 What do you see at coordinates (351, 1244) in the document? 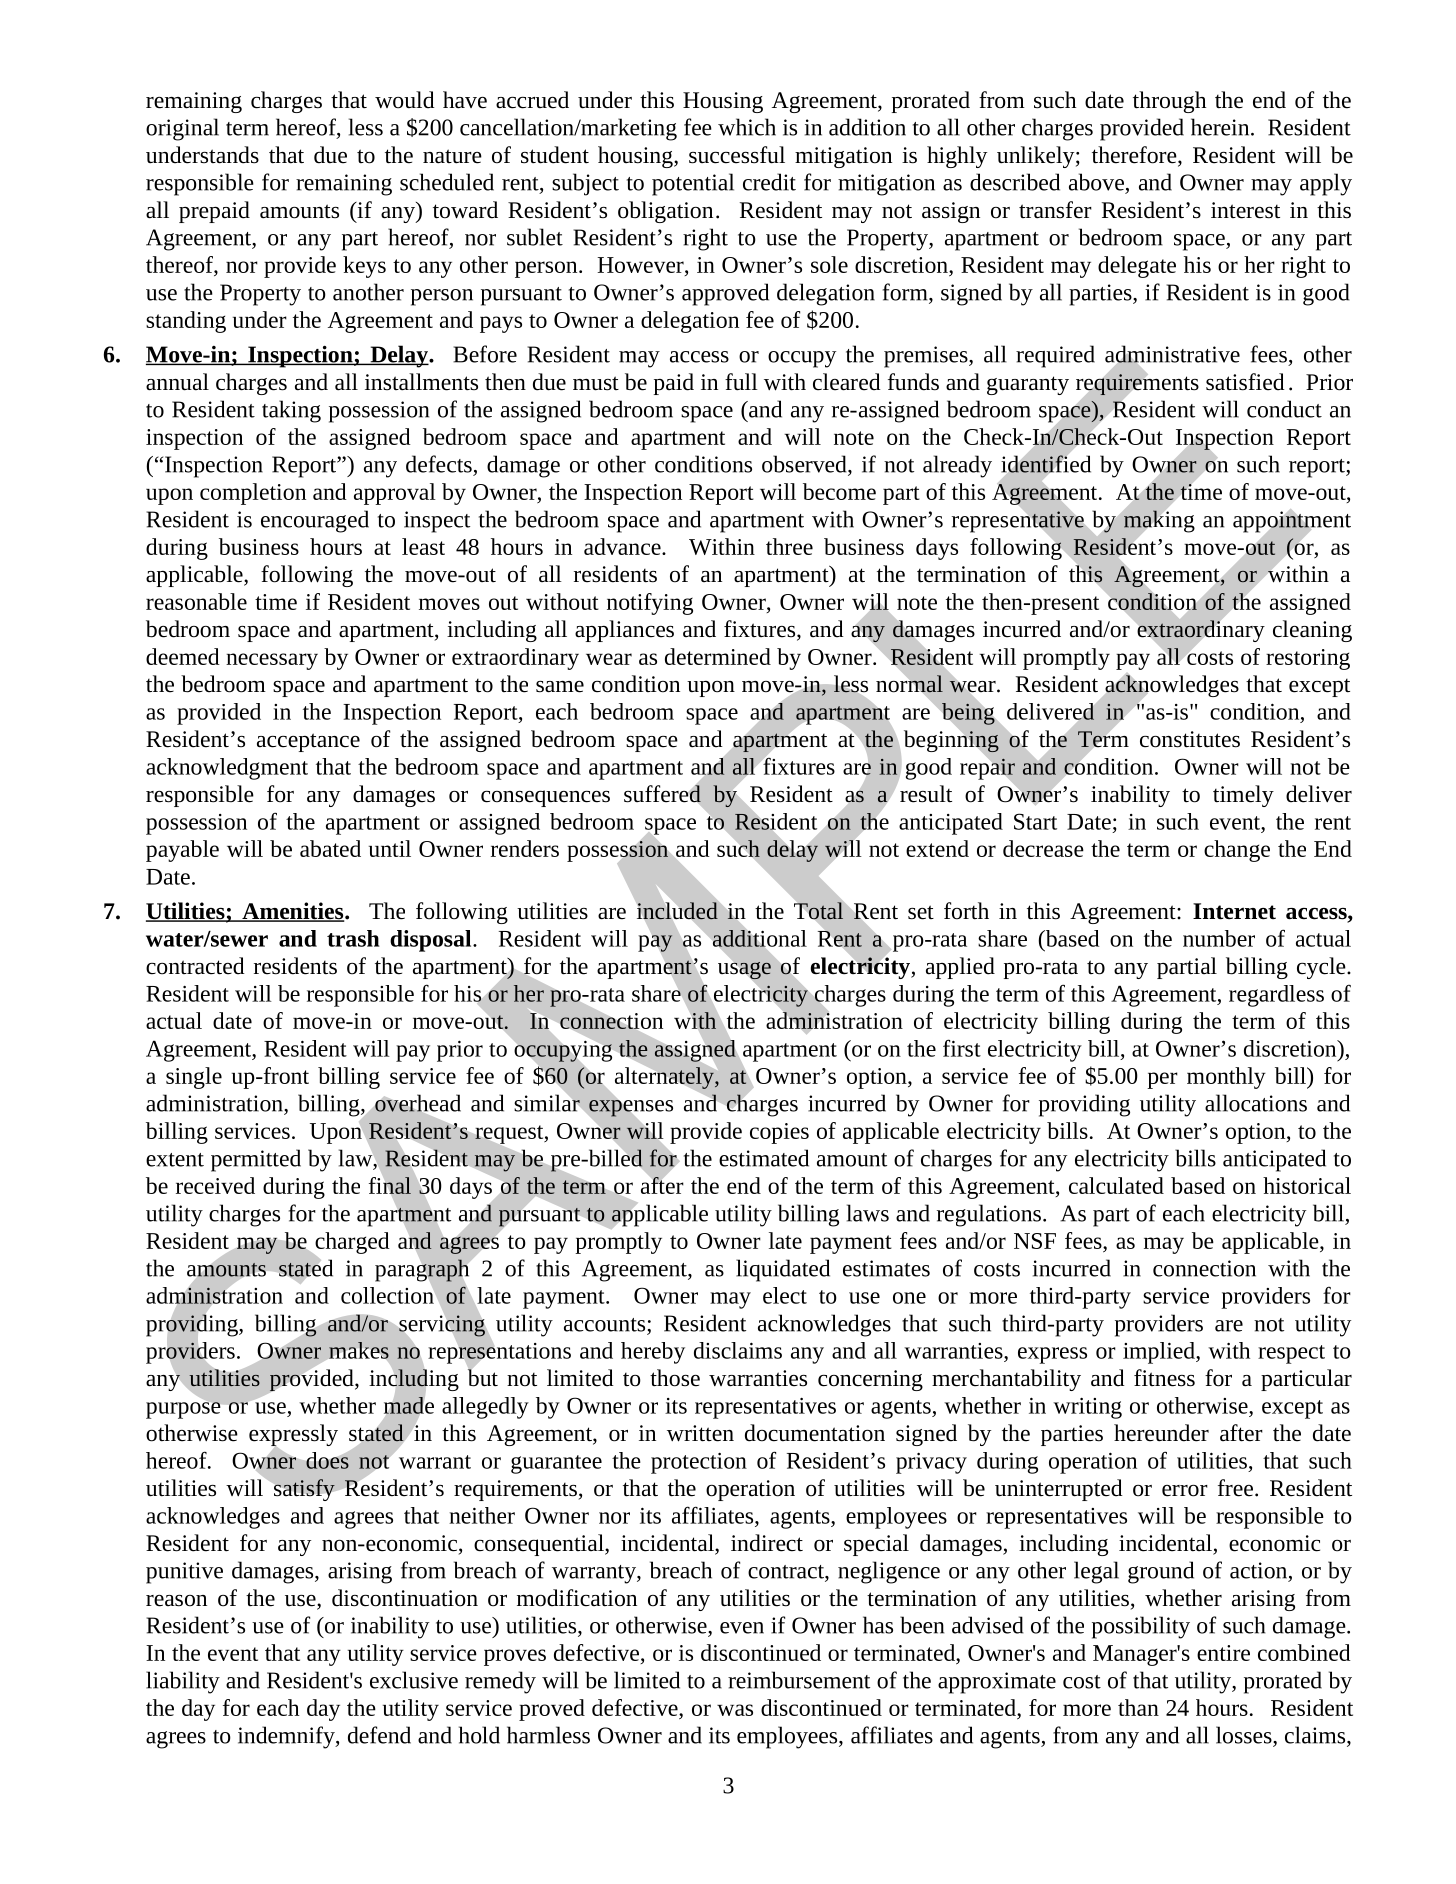
I see `charged` at bounding box center [351, 1244].
